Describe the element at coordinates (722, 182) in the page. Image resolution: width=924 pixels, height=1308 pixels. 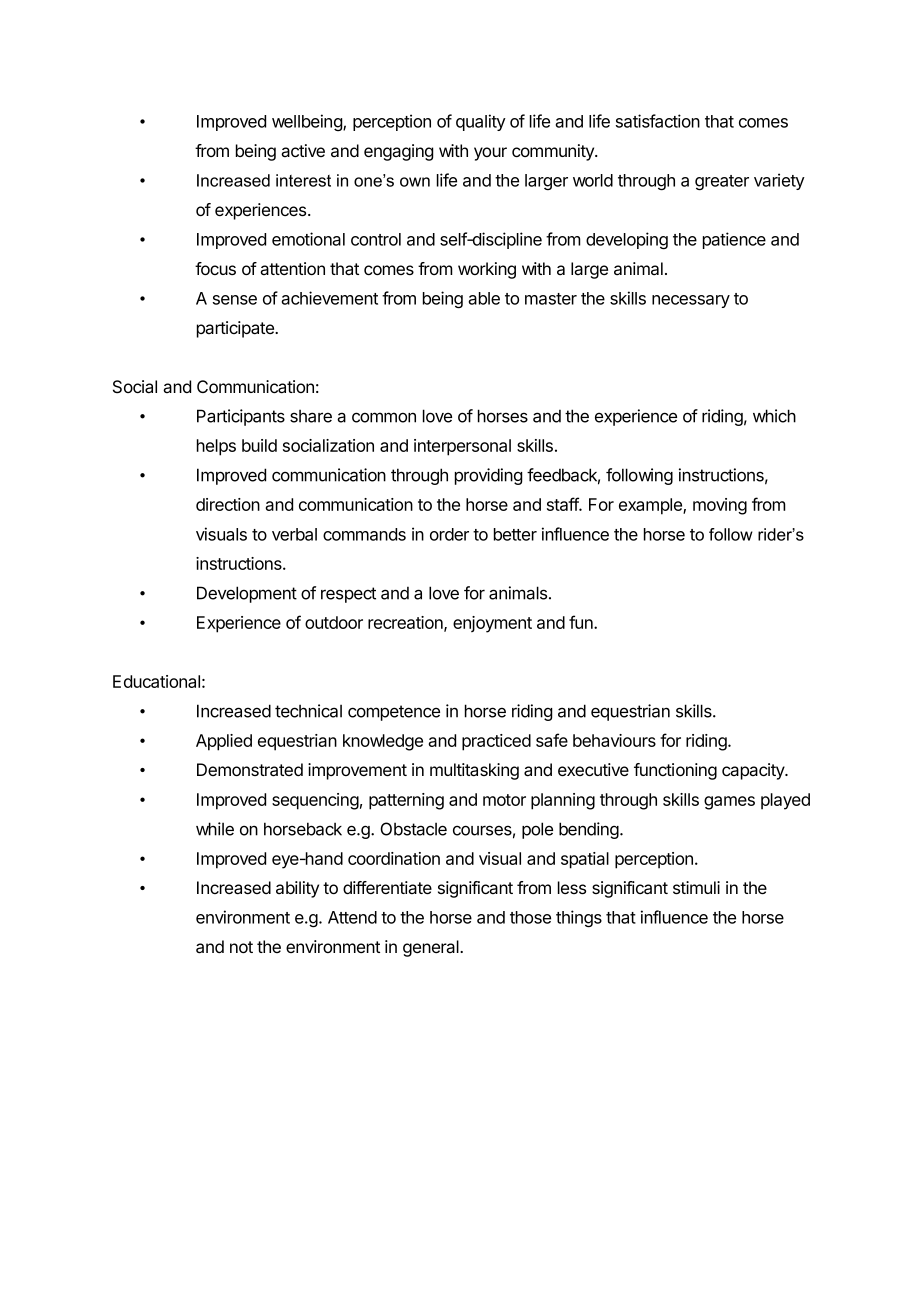
I see `greater` at that location.
